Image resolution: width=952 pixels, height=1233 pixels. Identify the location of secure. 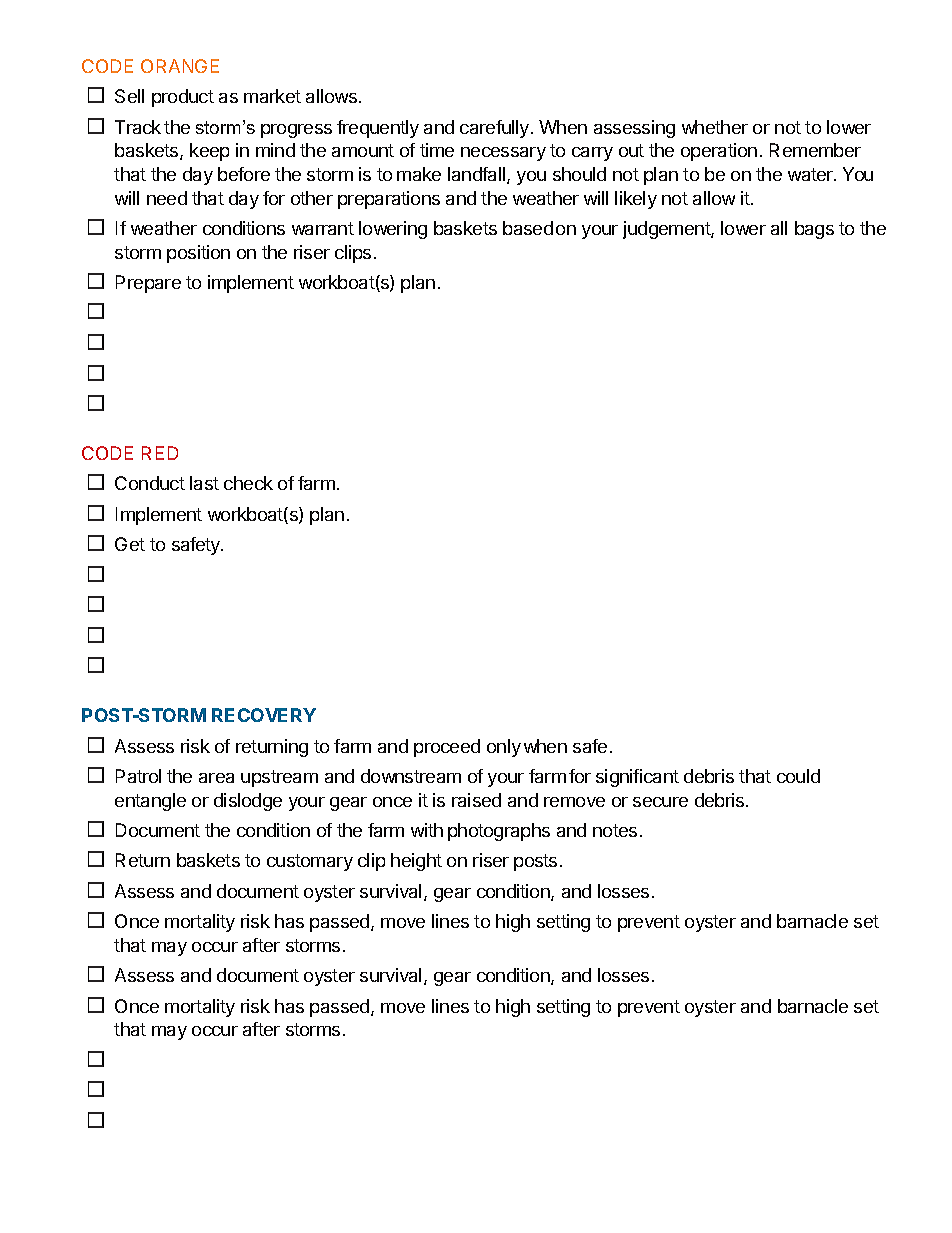
(660, 802).
